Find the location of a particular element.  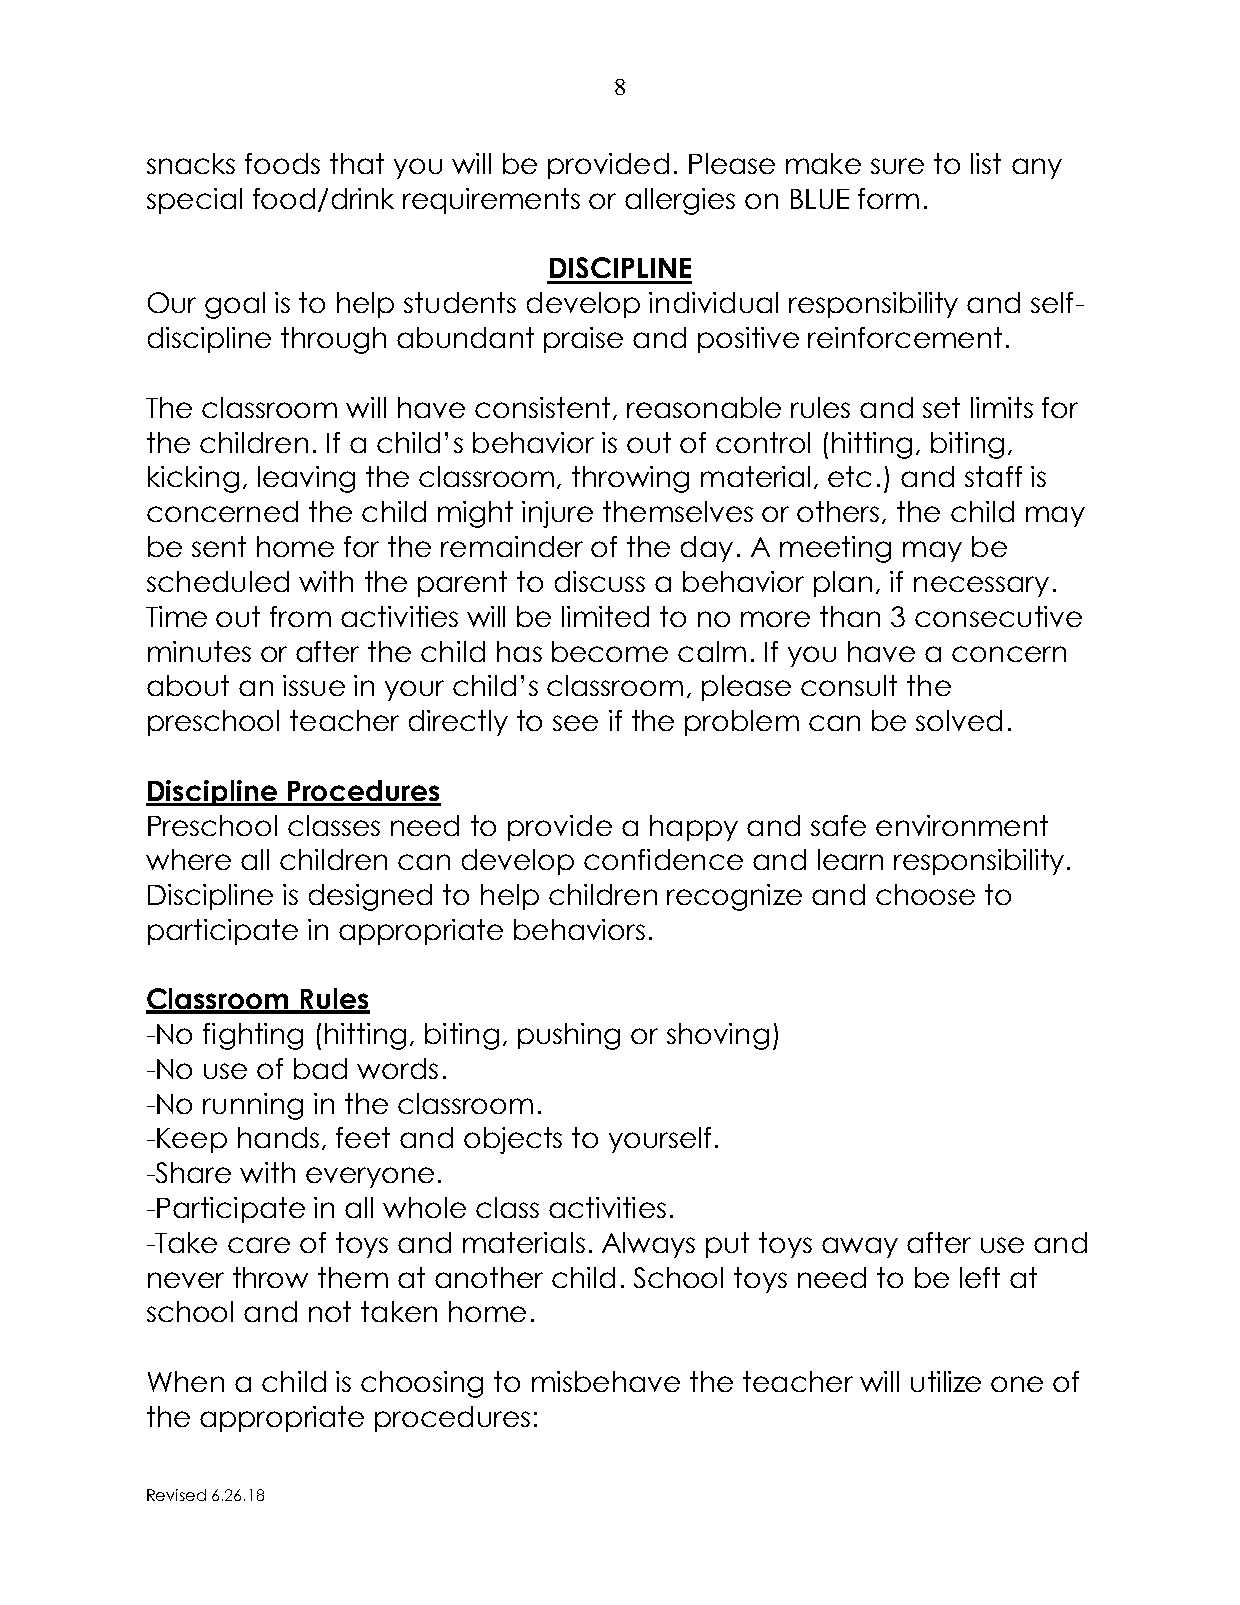

Revised is located at coordinates (176, 1495).
